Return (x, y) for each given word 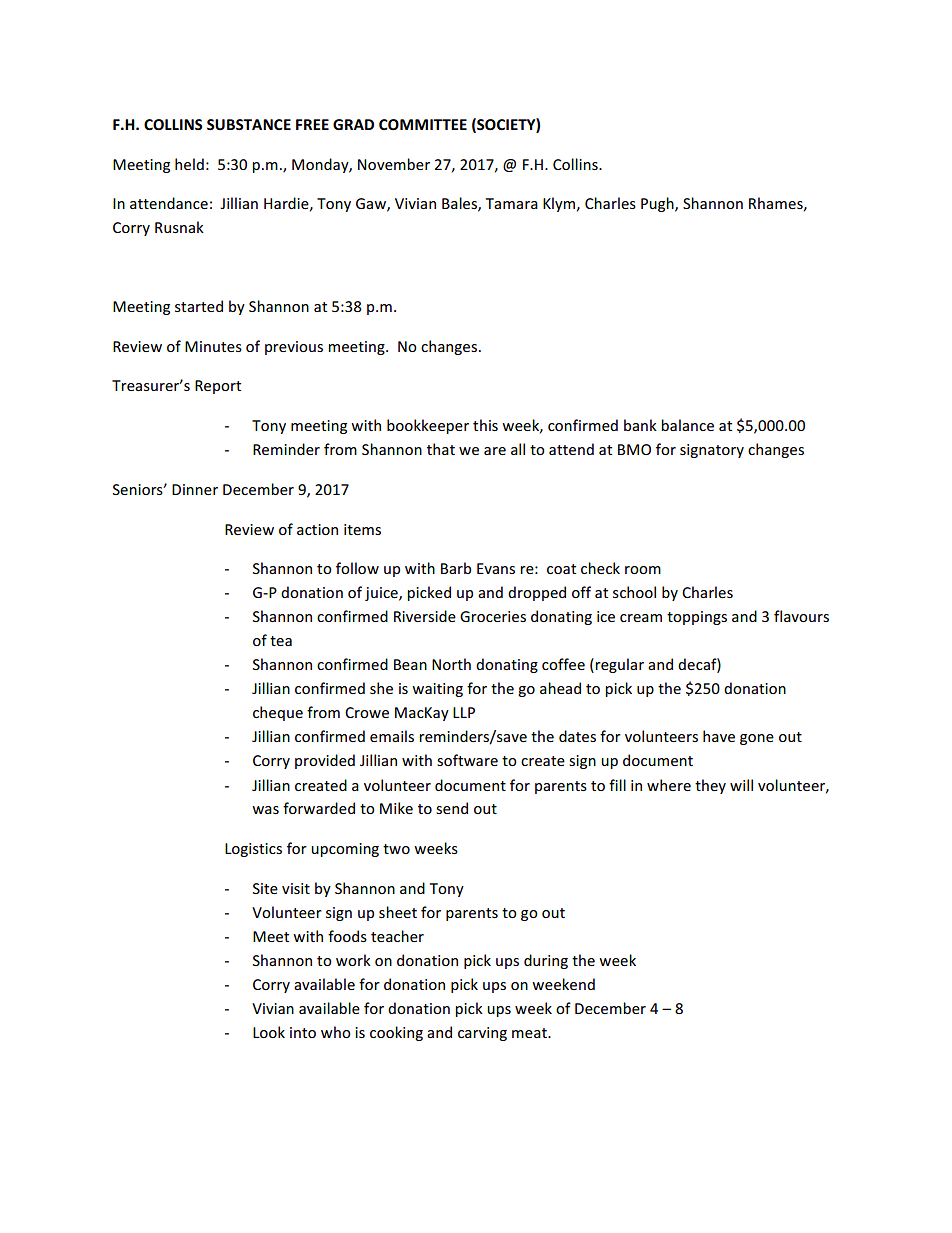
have (719, 736)
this (485, 425)
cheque (278, 713)
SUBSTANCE (249, 124)
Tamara (512, 203)
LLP (464, 712)
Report (218, 387)
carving (482, 1034)
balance (687, 425)
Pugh (658, 204)
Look (269, 1032)
